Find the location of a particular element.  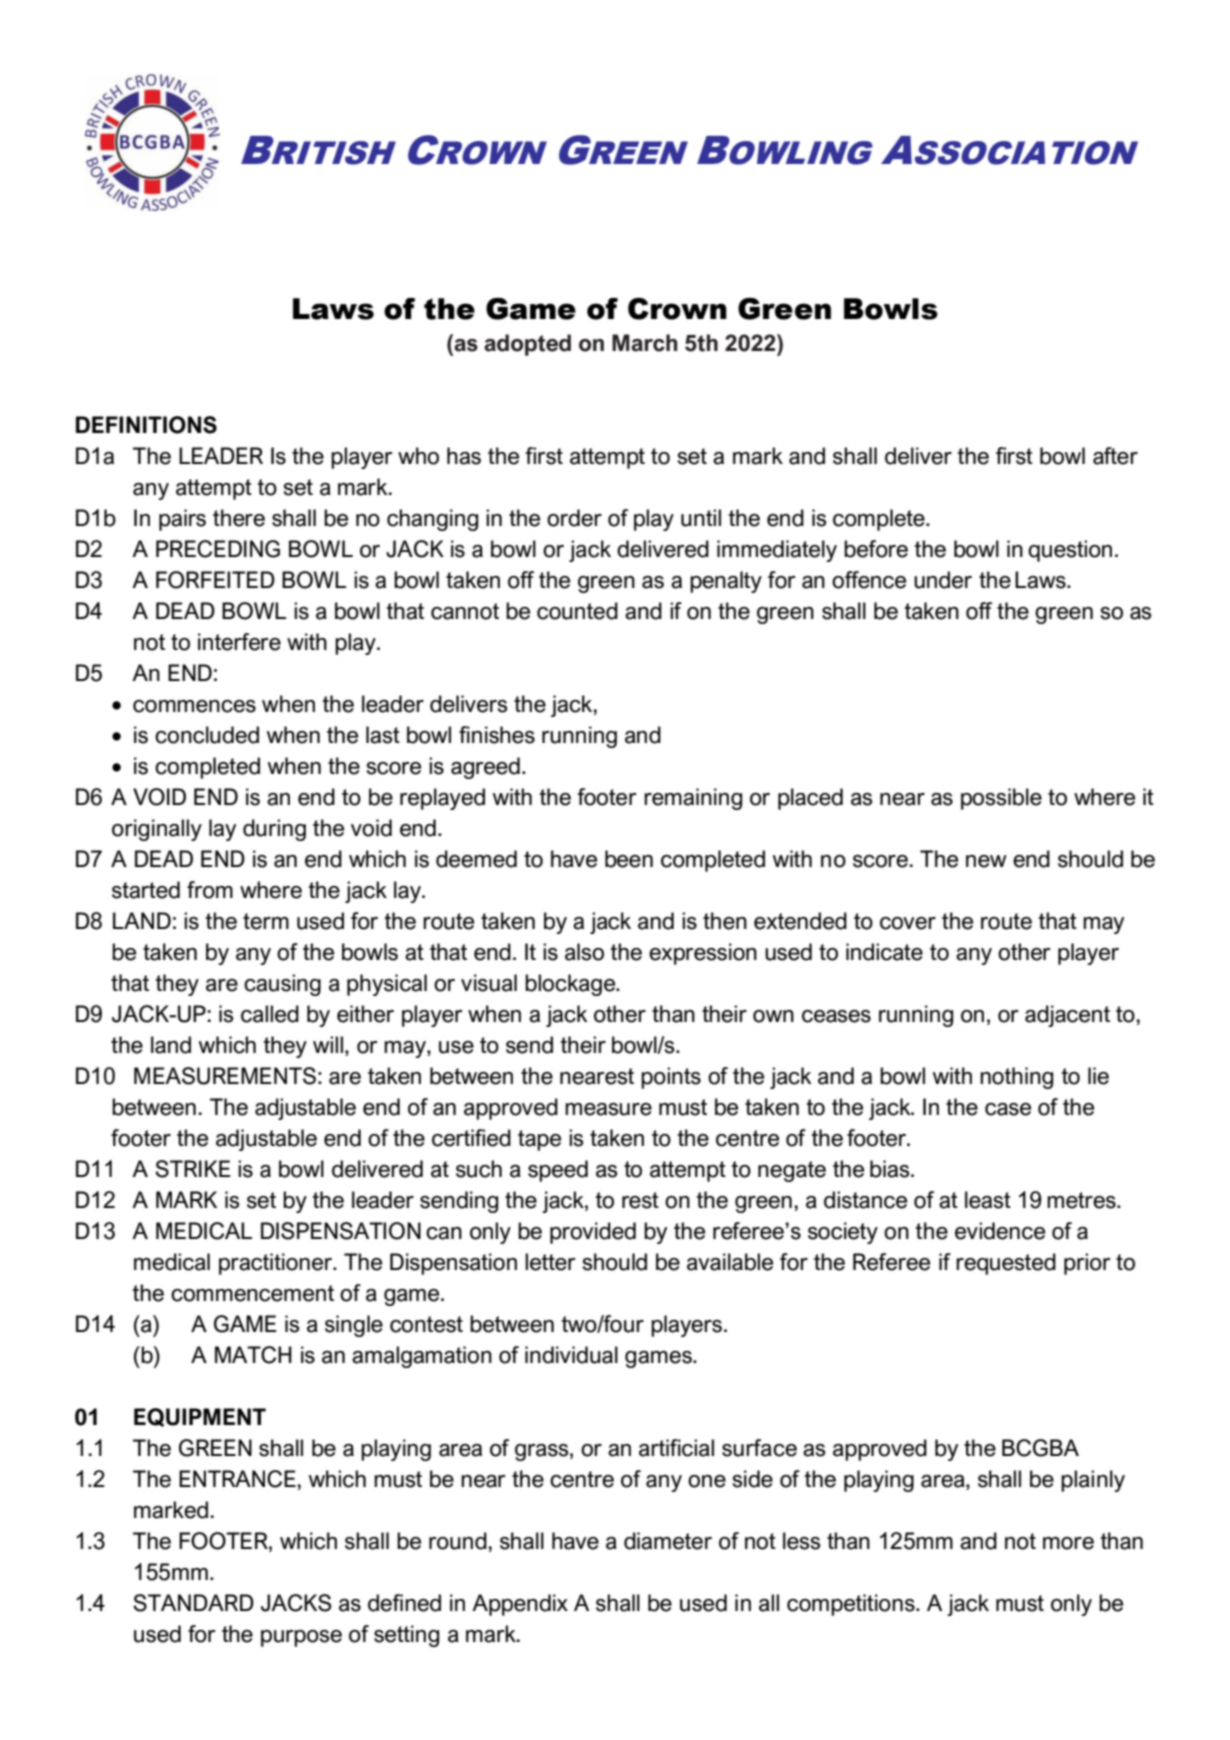

possible is located at coordinates (1001, 799).
